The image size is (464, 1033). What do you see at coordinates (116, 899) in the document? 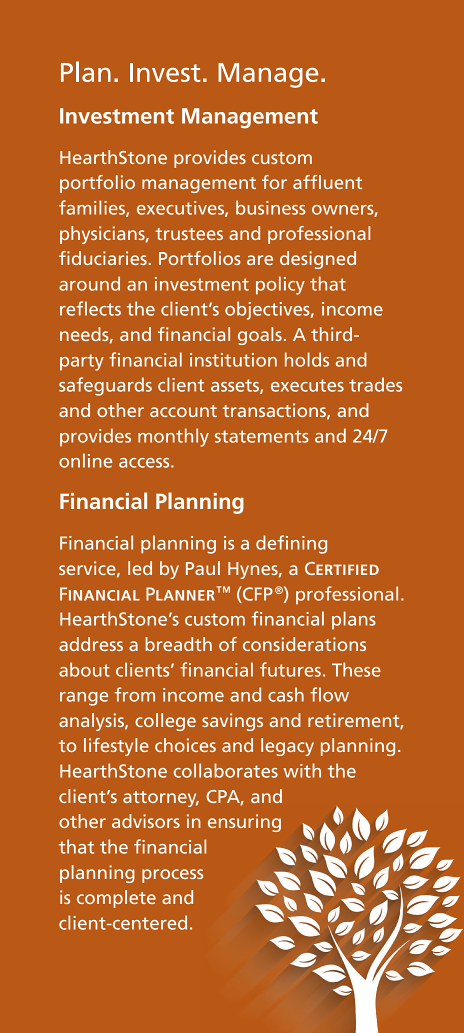
I see `complete` at bounding box center [116, 899].
